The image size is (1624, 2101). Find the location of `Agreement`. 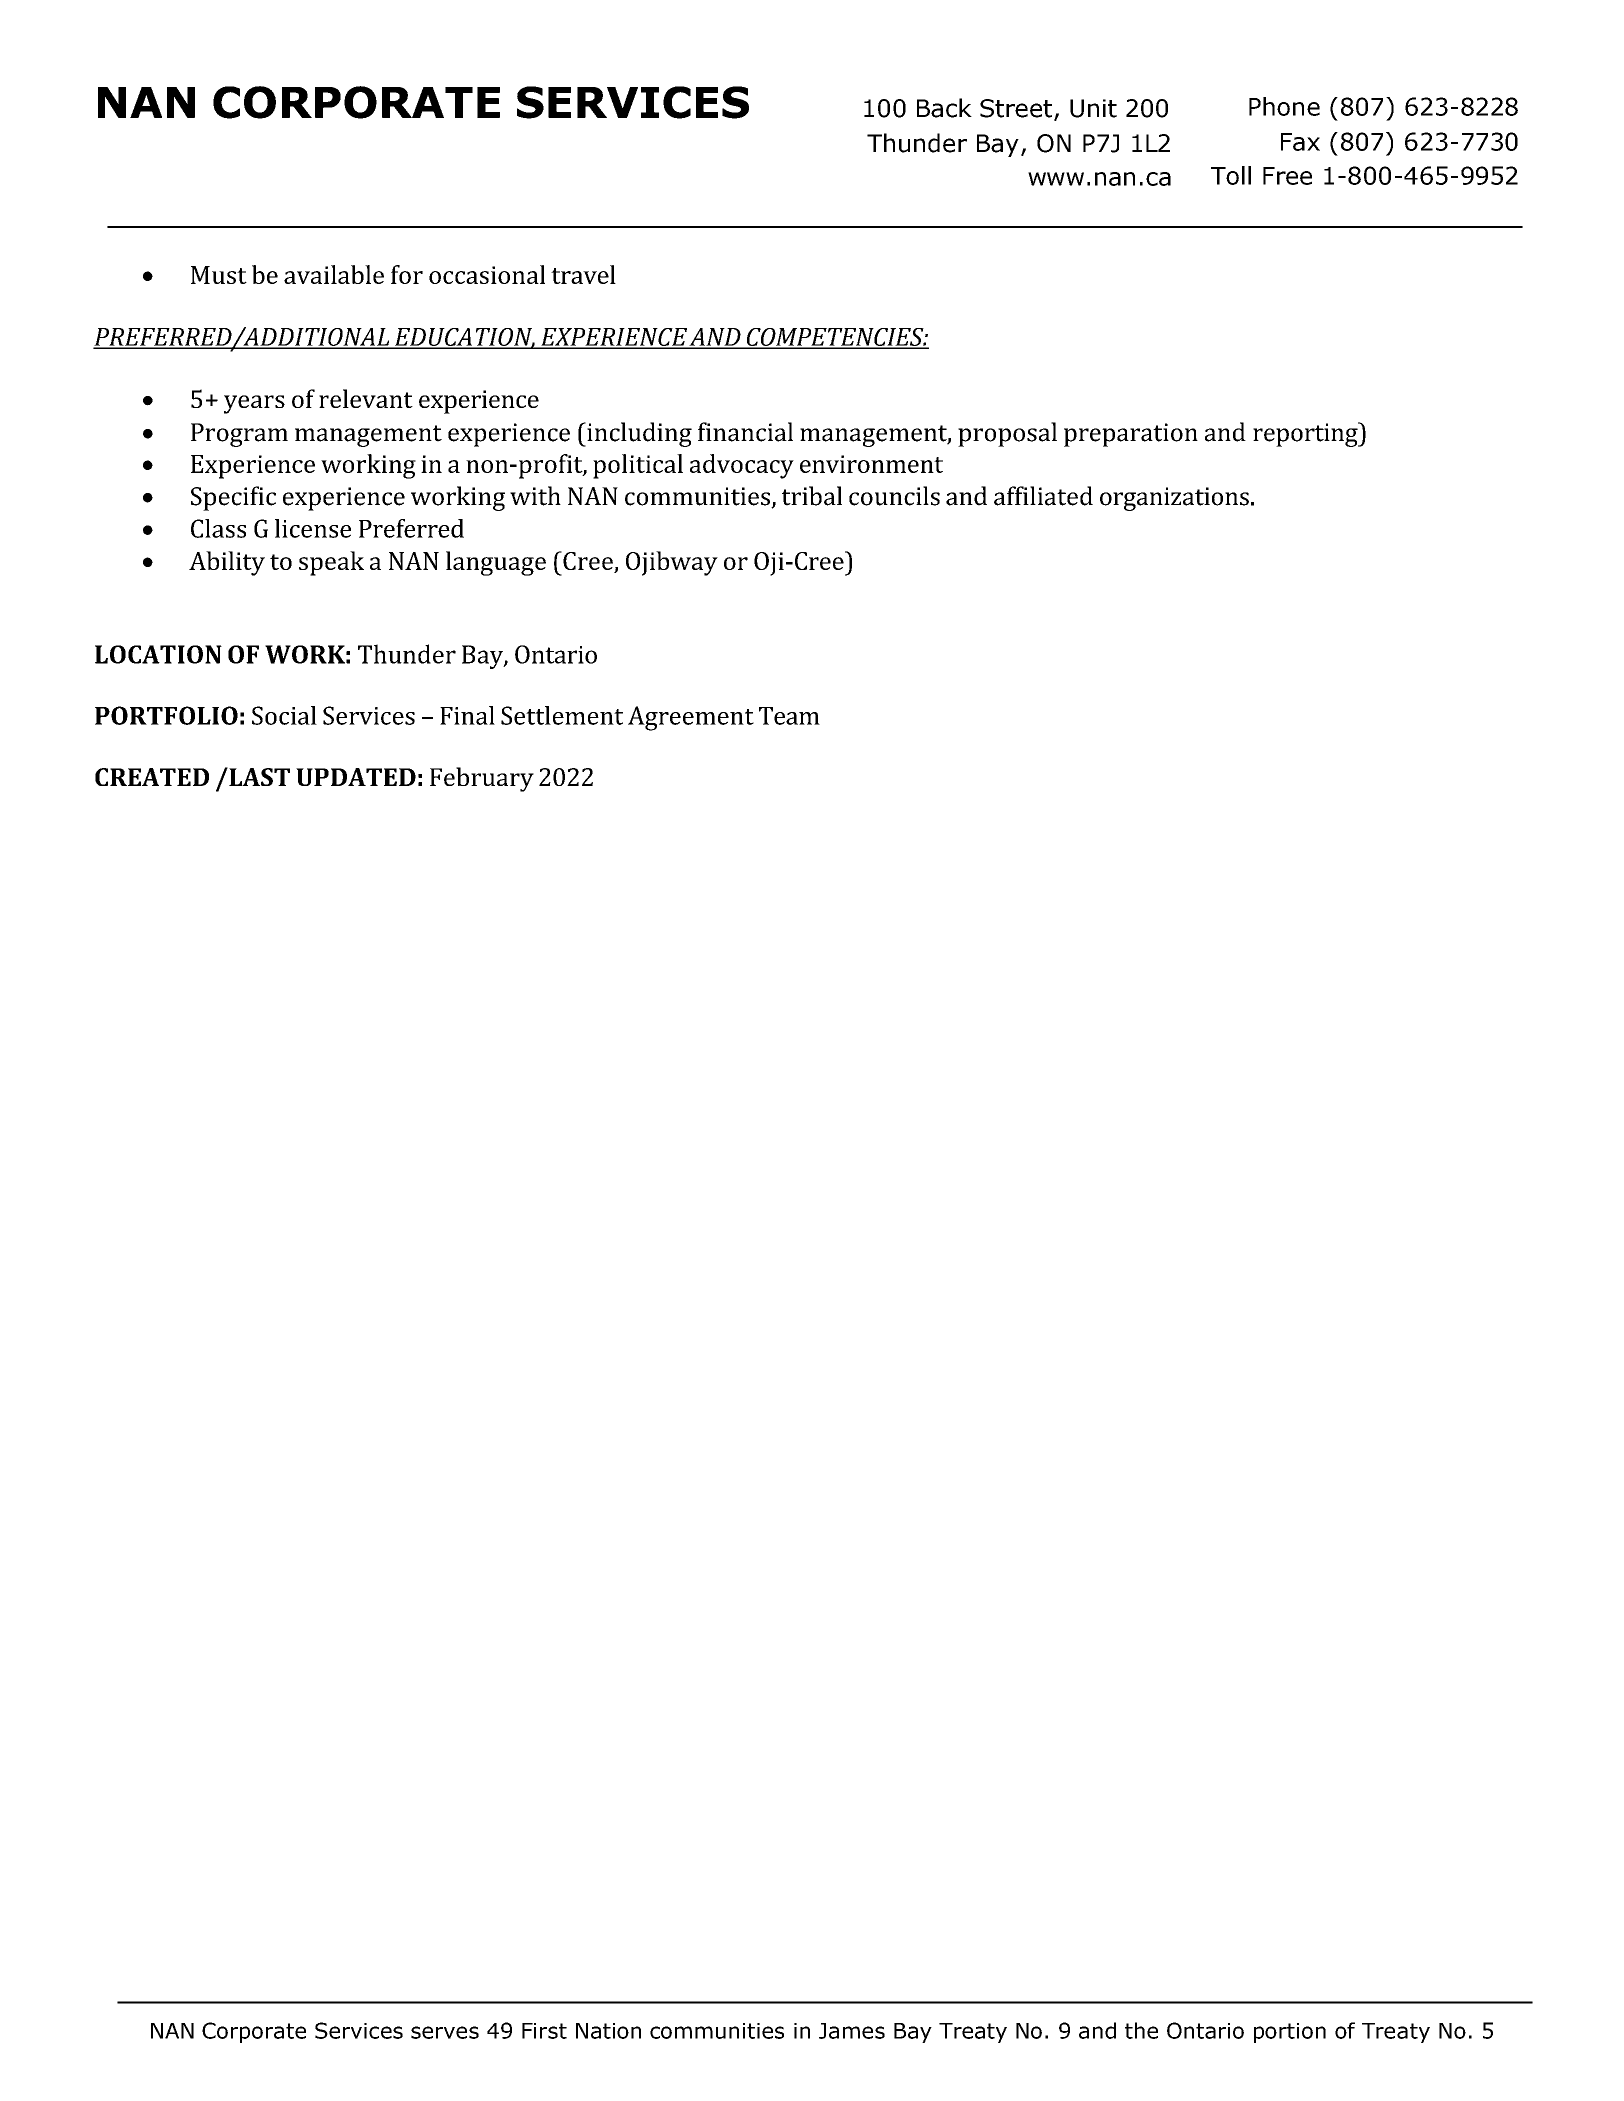

Agreement is located at coordinates (691, 718).
